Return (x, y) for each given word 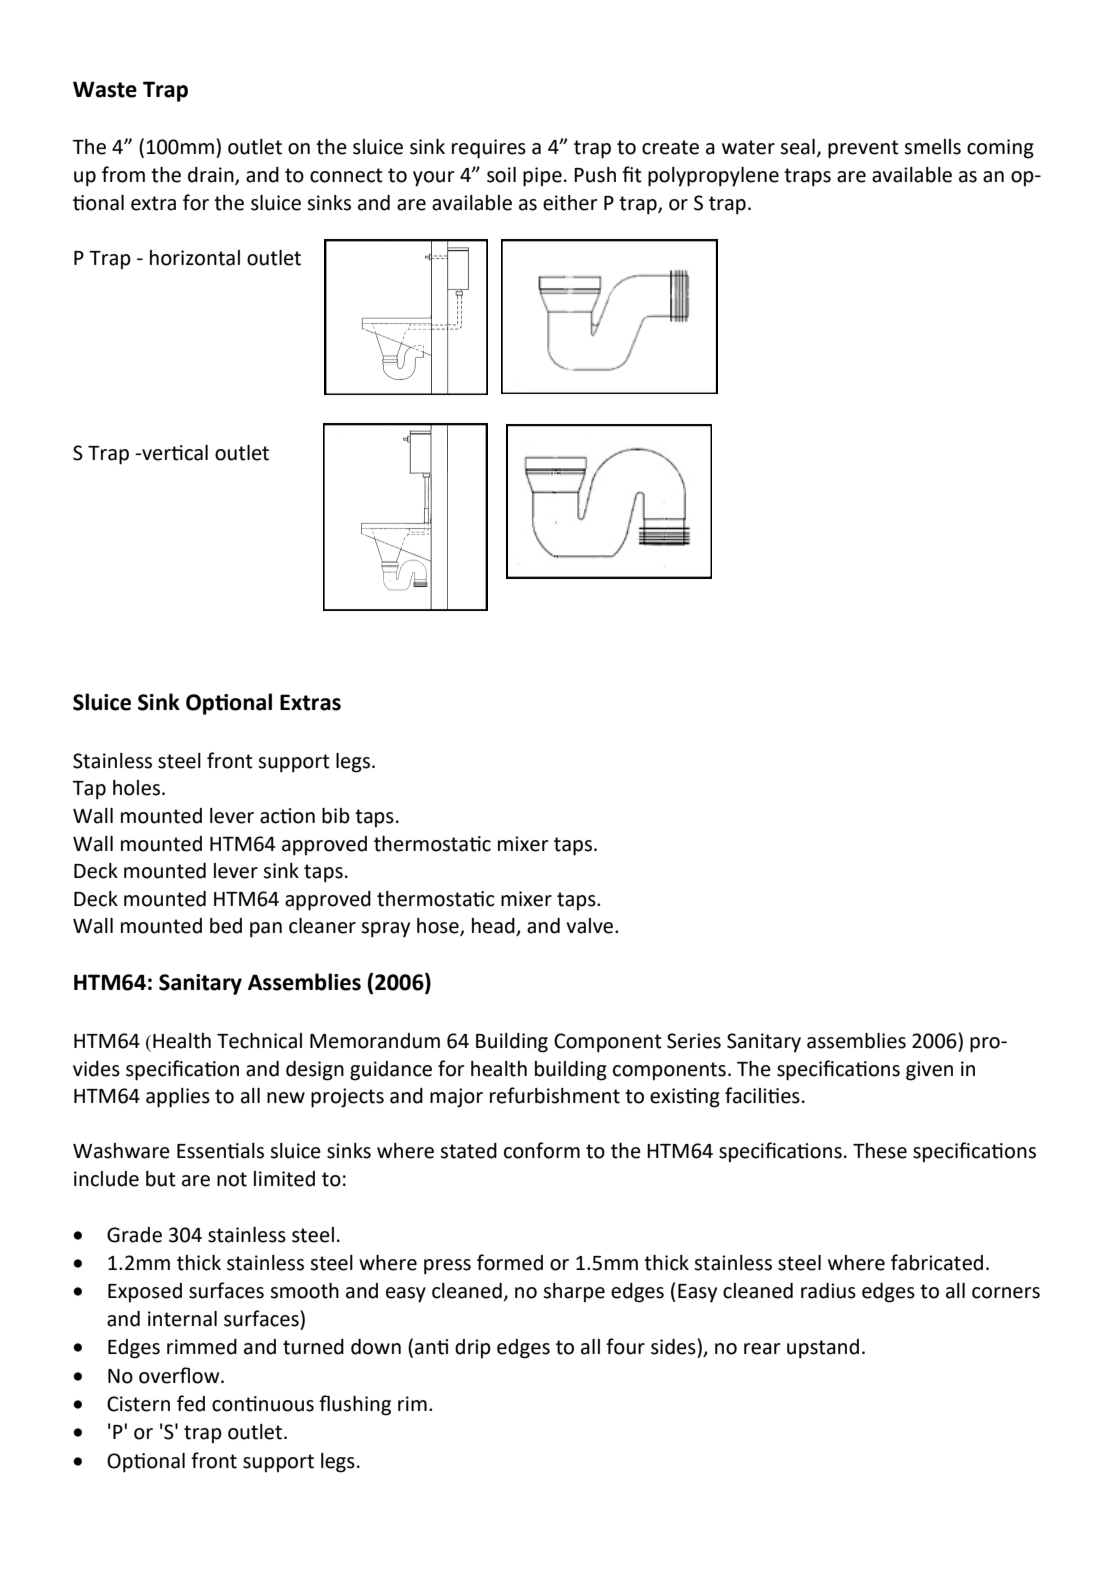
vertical (174, 453)
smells (932, 147)
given (929, 1071)
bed (226, 926)
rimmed (202, 1347)
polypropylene (713, 177)
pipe (542, 177)
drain (212, 176)
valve (591, 926)
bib (336, 816)
